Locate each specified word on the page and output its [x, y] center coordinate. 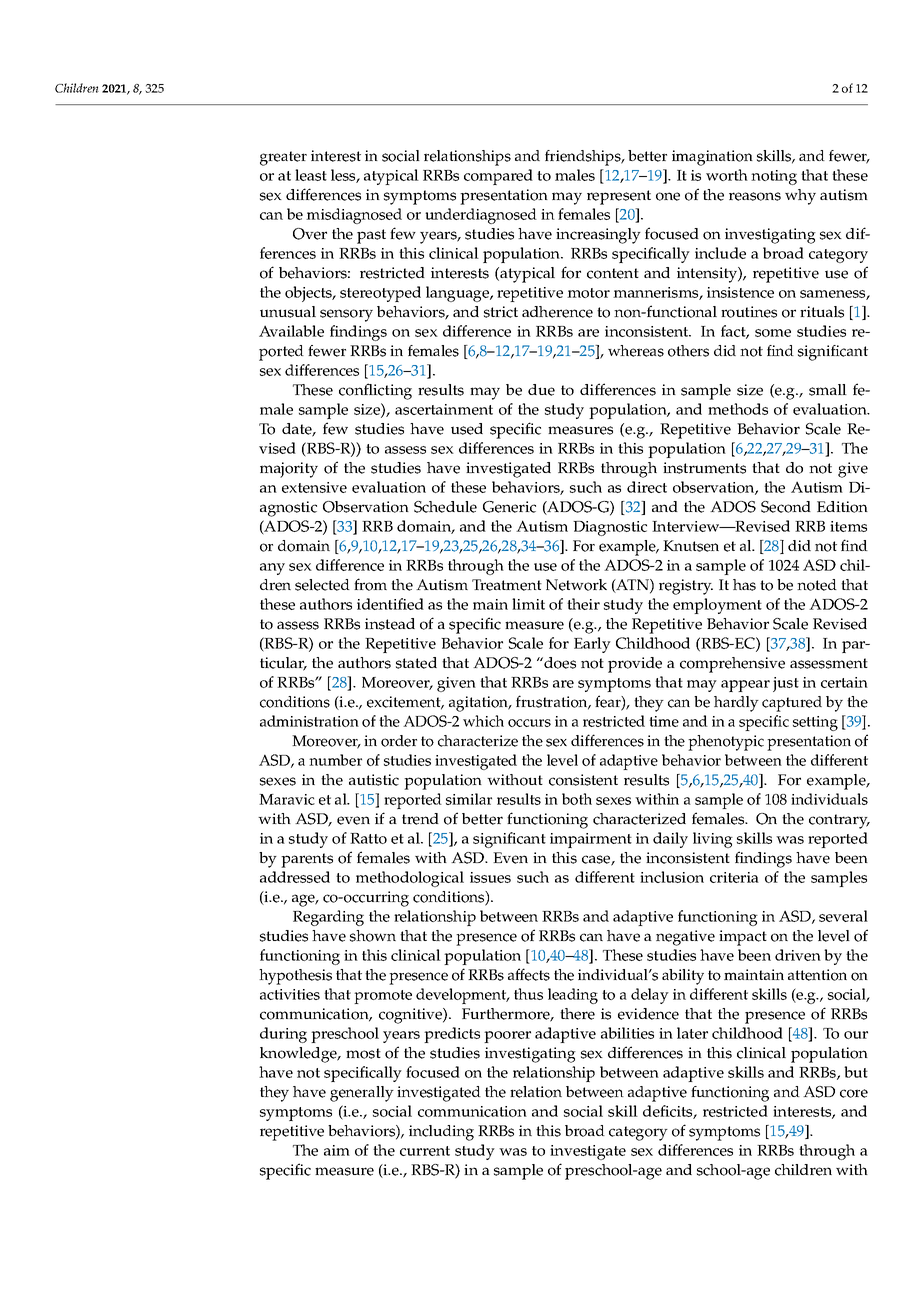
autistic [374, 780]
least [311, 175]
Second [786, 507]
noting [774, 177]
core [854, 1093]
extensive [314, 487]
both [577, 799]
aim [337, 1150]
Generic [509, 507]
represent [619, 197]
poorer [507, 1037]
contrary [839, 821]
